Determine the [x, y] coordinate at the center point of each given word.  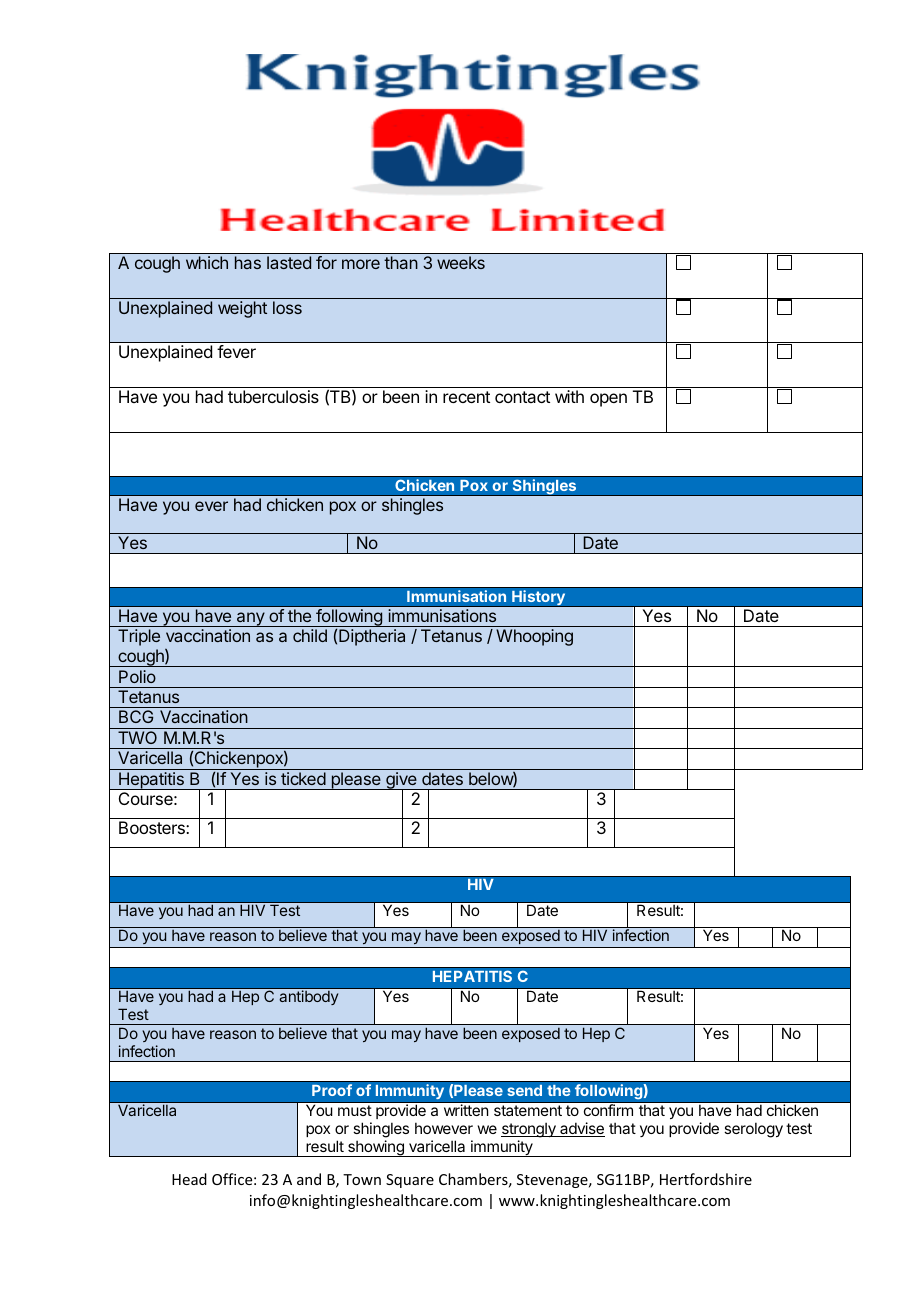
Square [410, 1181]
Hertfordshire [706, 1179]
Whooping [534, 637]
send [524, 1090]
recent [466, 397]
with [569, 396]
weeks [461, 262]
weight [242, 309]
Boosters [153, 827]
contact [522, 397]
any [250, 619]
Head [189, 1179]
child [310, 635]
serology [753, 1130]
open [608, 400]
